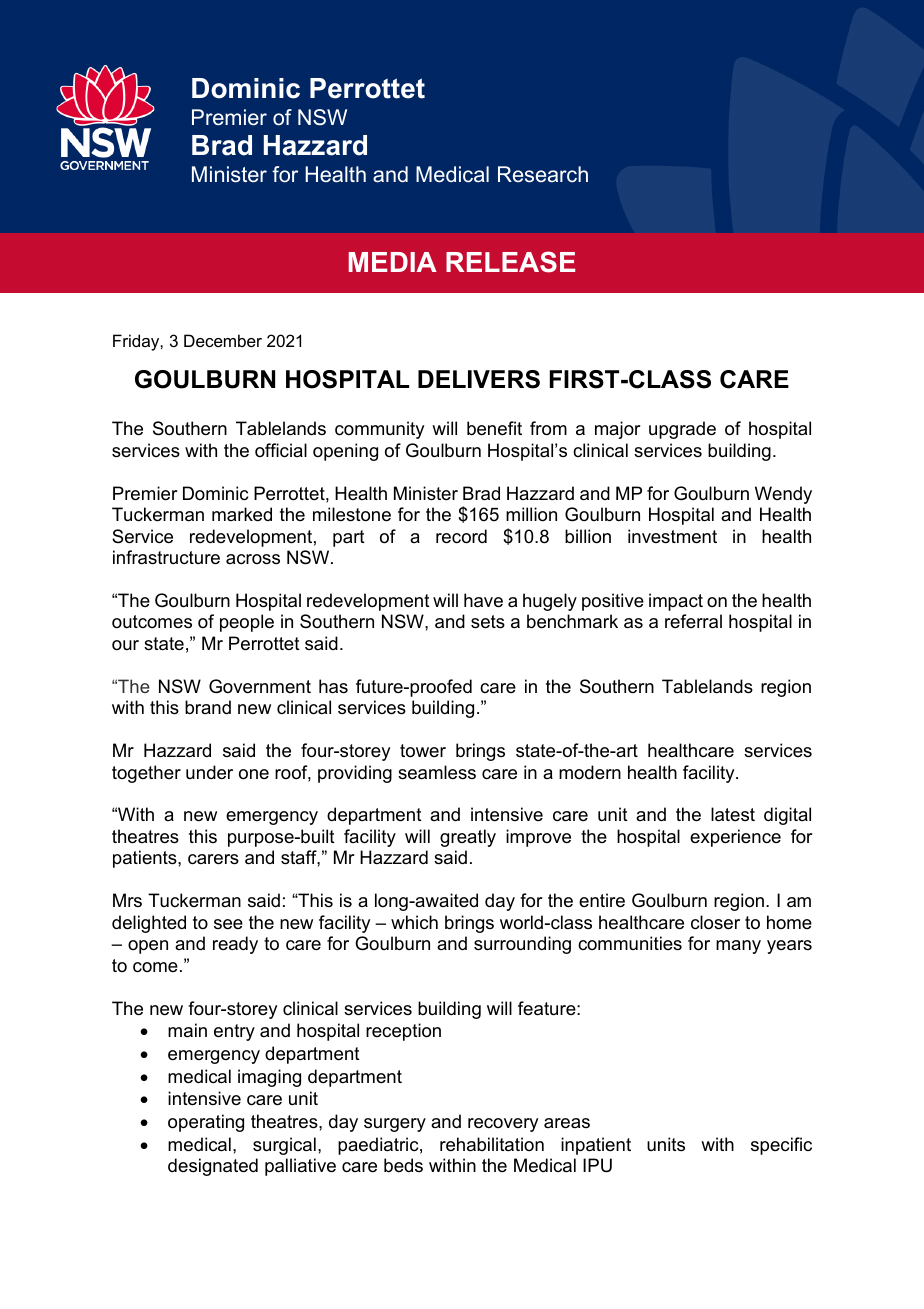 The image size is (924, 1309). What do you see at coordinates (543, 174) in the screenshot?
I see `Research` at bounding box center [543, 174].
